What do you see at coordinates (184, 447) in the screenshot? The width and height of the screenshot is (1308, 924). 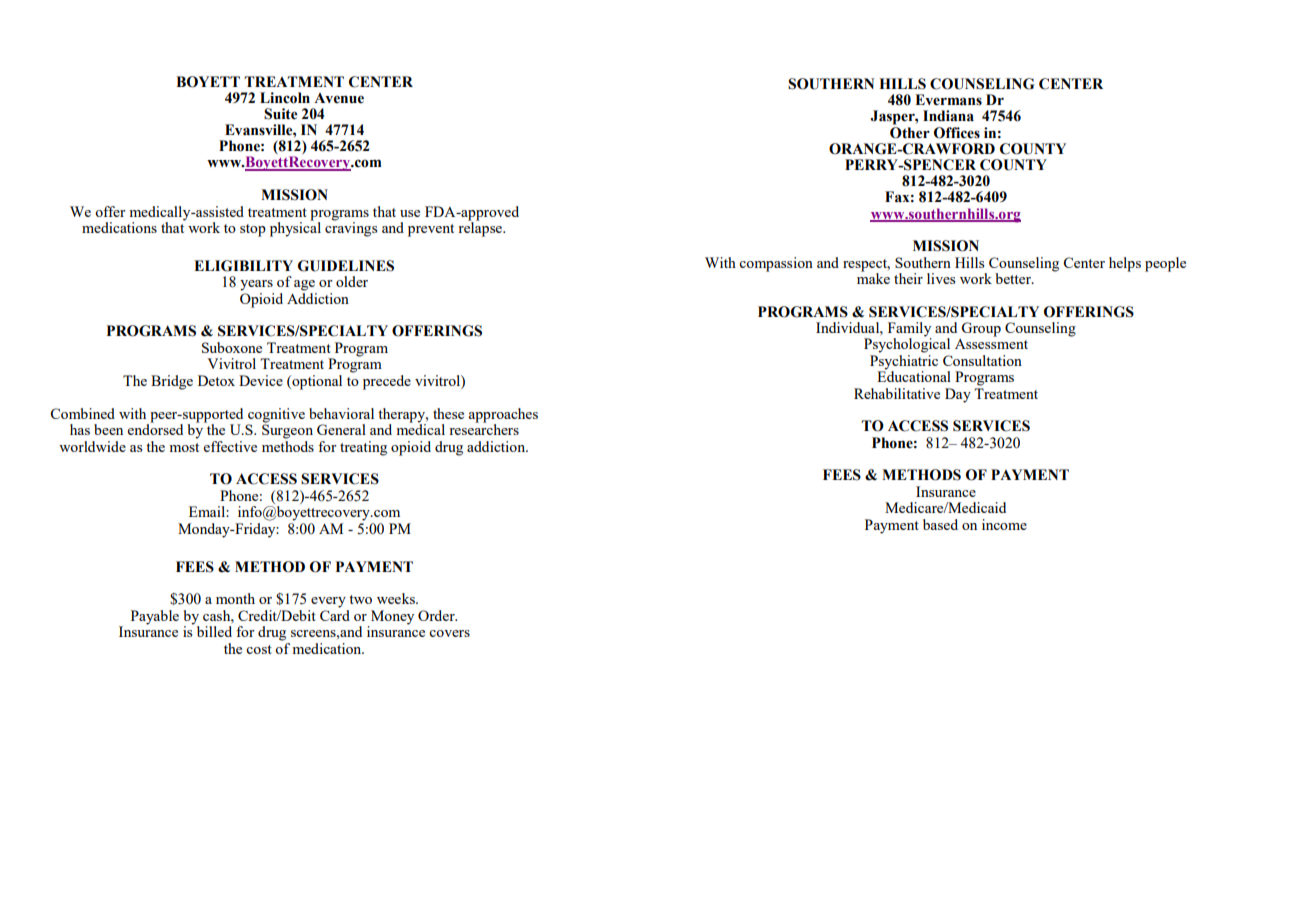 I see `most` at bounding box center [184, 447].
